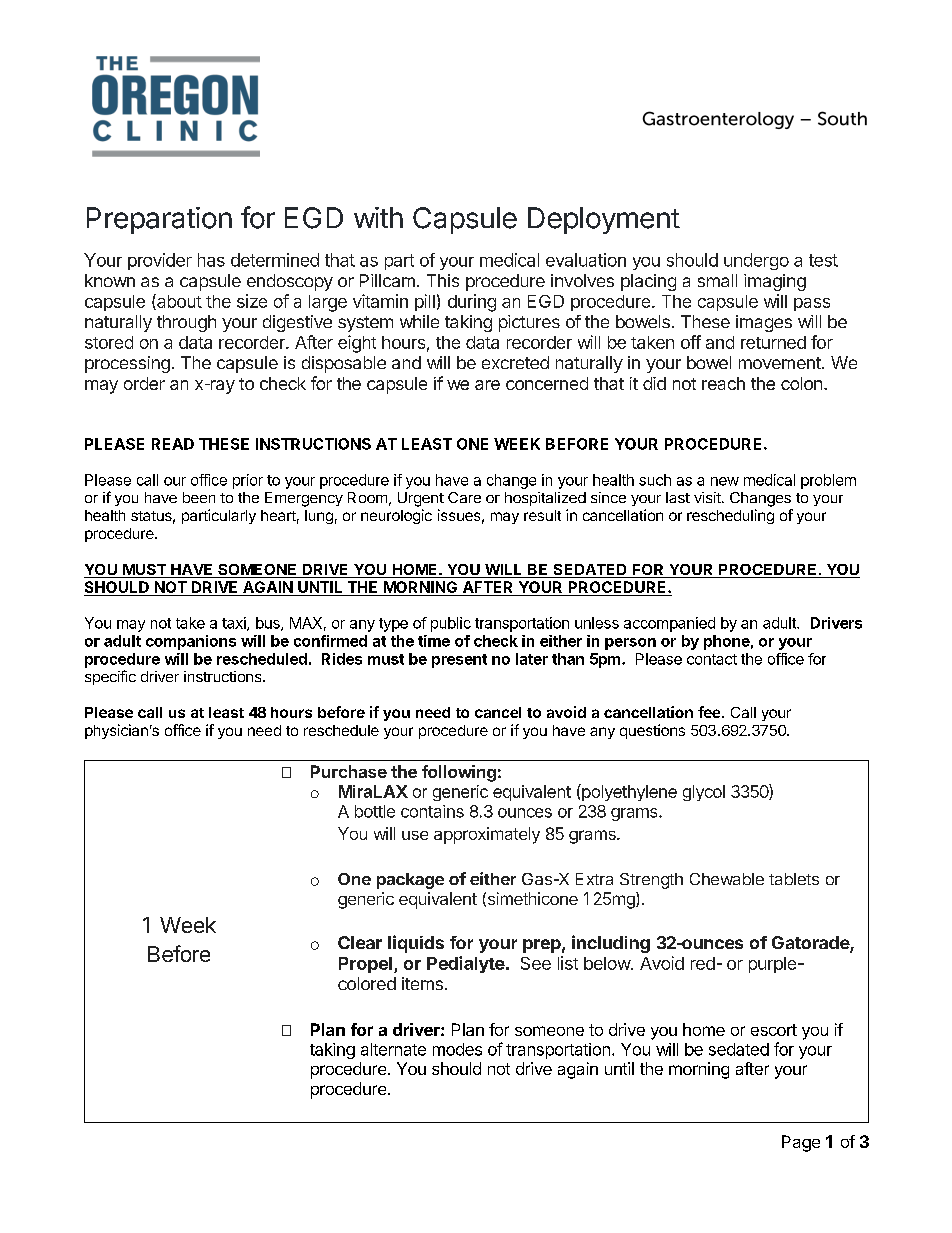  I want to click on alternate, so click(393, 1049).
